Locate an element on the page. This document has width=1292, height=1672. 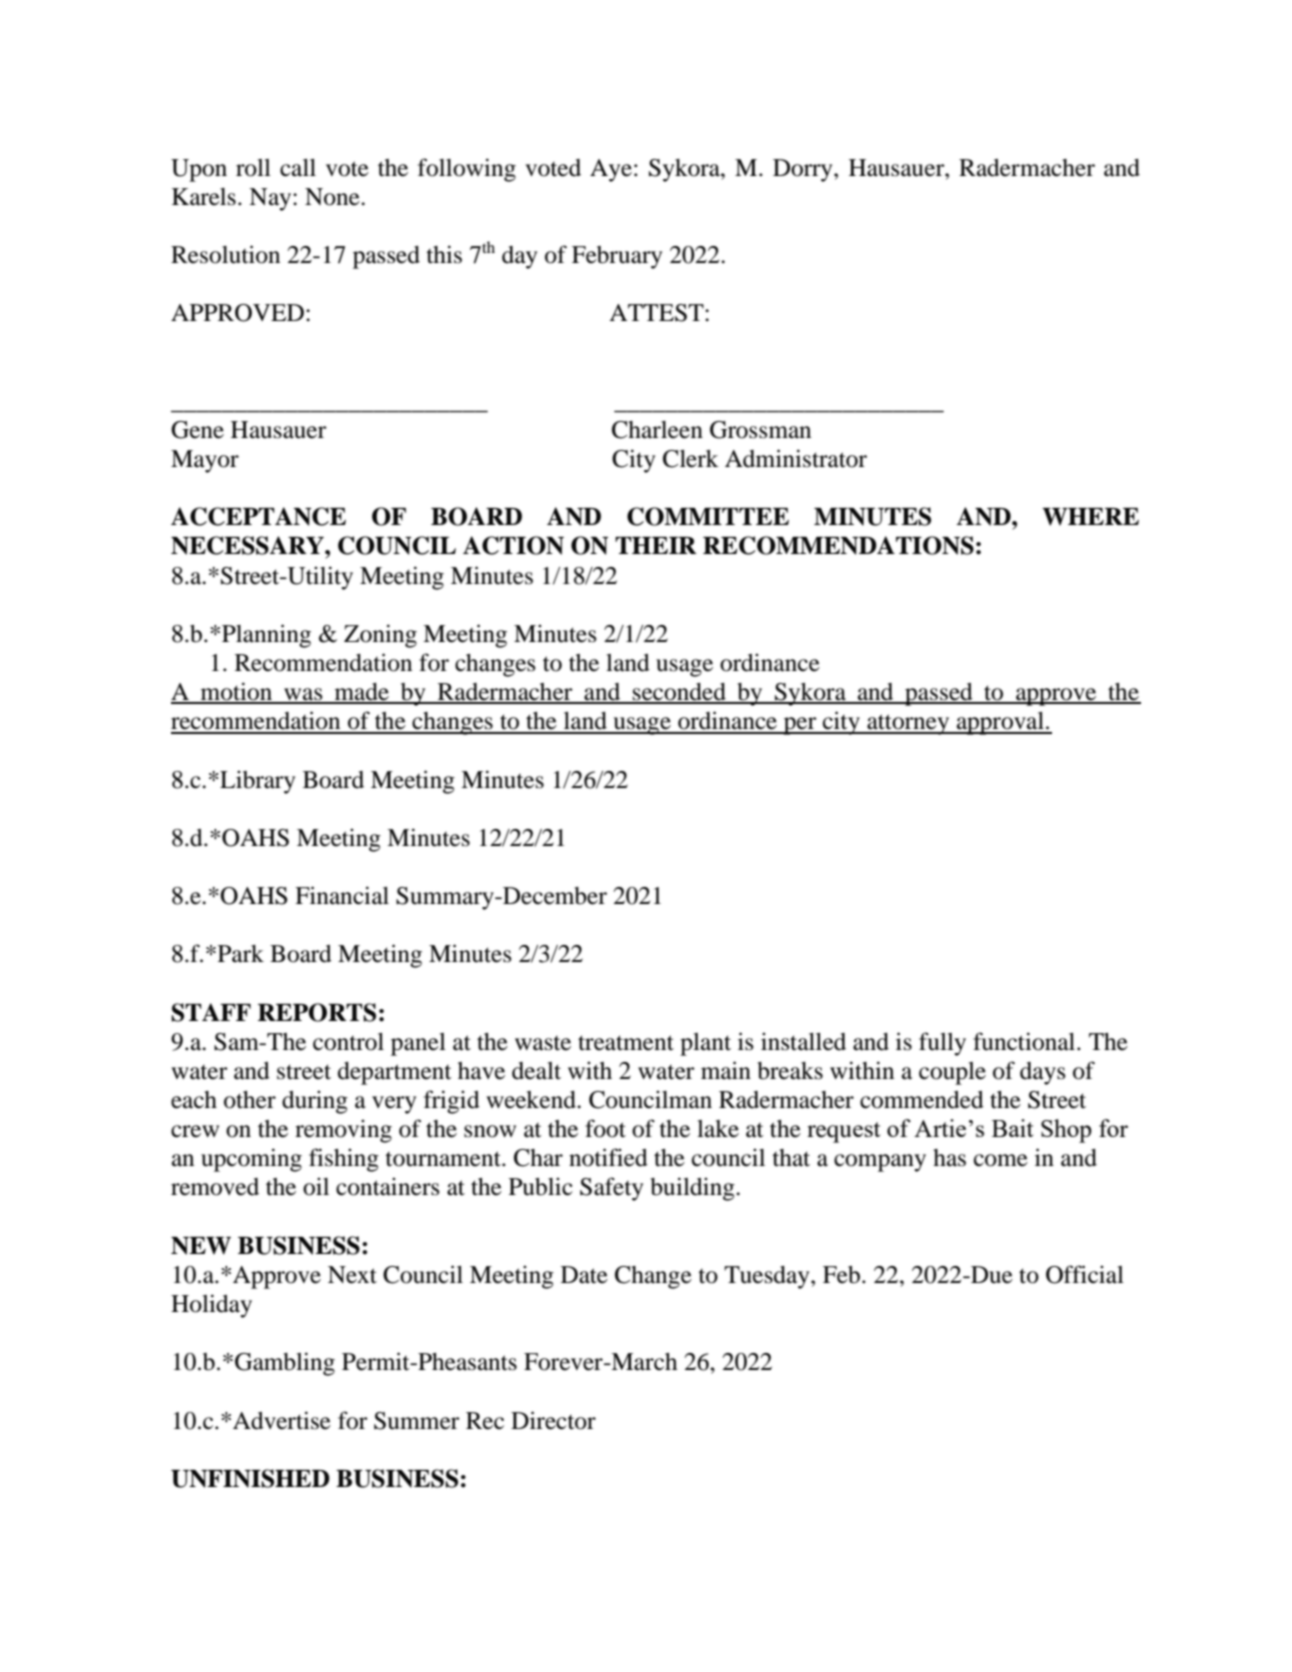
approval is located at coordinates (1000, 723).
